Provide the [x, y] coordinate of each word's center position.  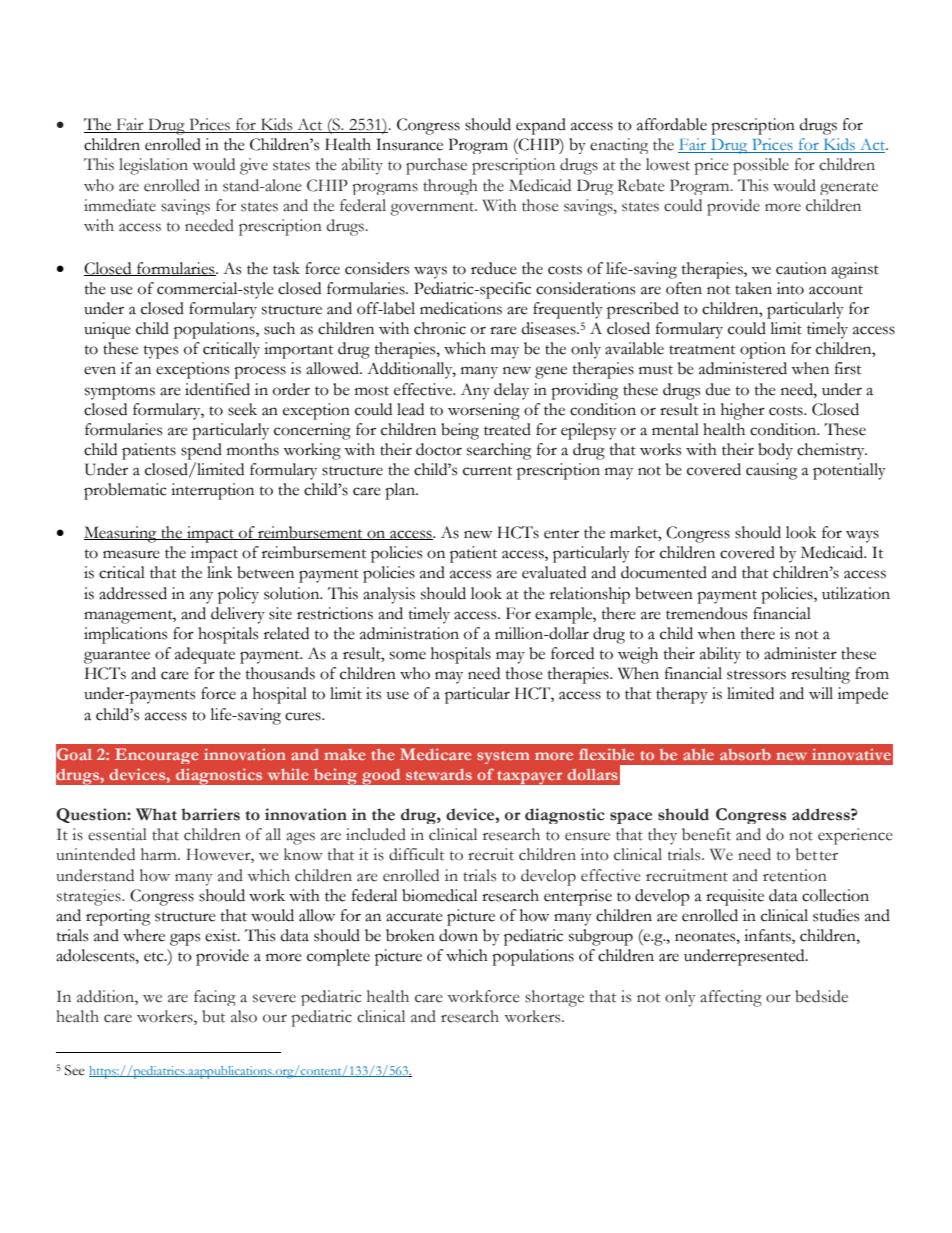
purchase [436, 166]
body [775, 451]
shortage [554, 998]
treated [507, 429]
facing [215, 998]
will [821, 693]
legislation [153, 166]
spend [201, 451]
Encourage [156, 756]
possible [761, 166]
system [503, 757]
